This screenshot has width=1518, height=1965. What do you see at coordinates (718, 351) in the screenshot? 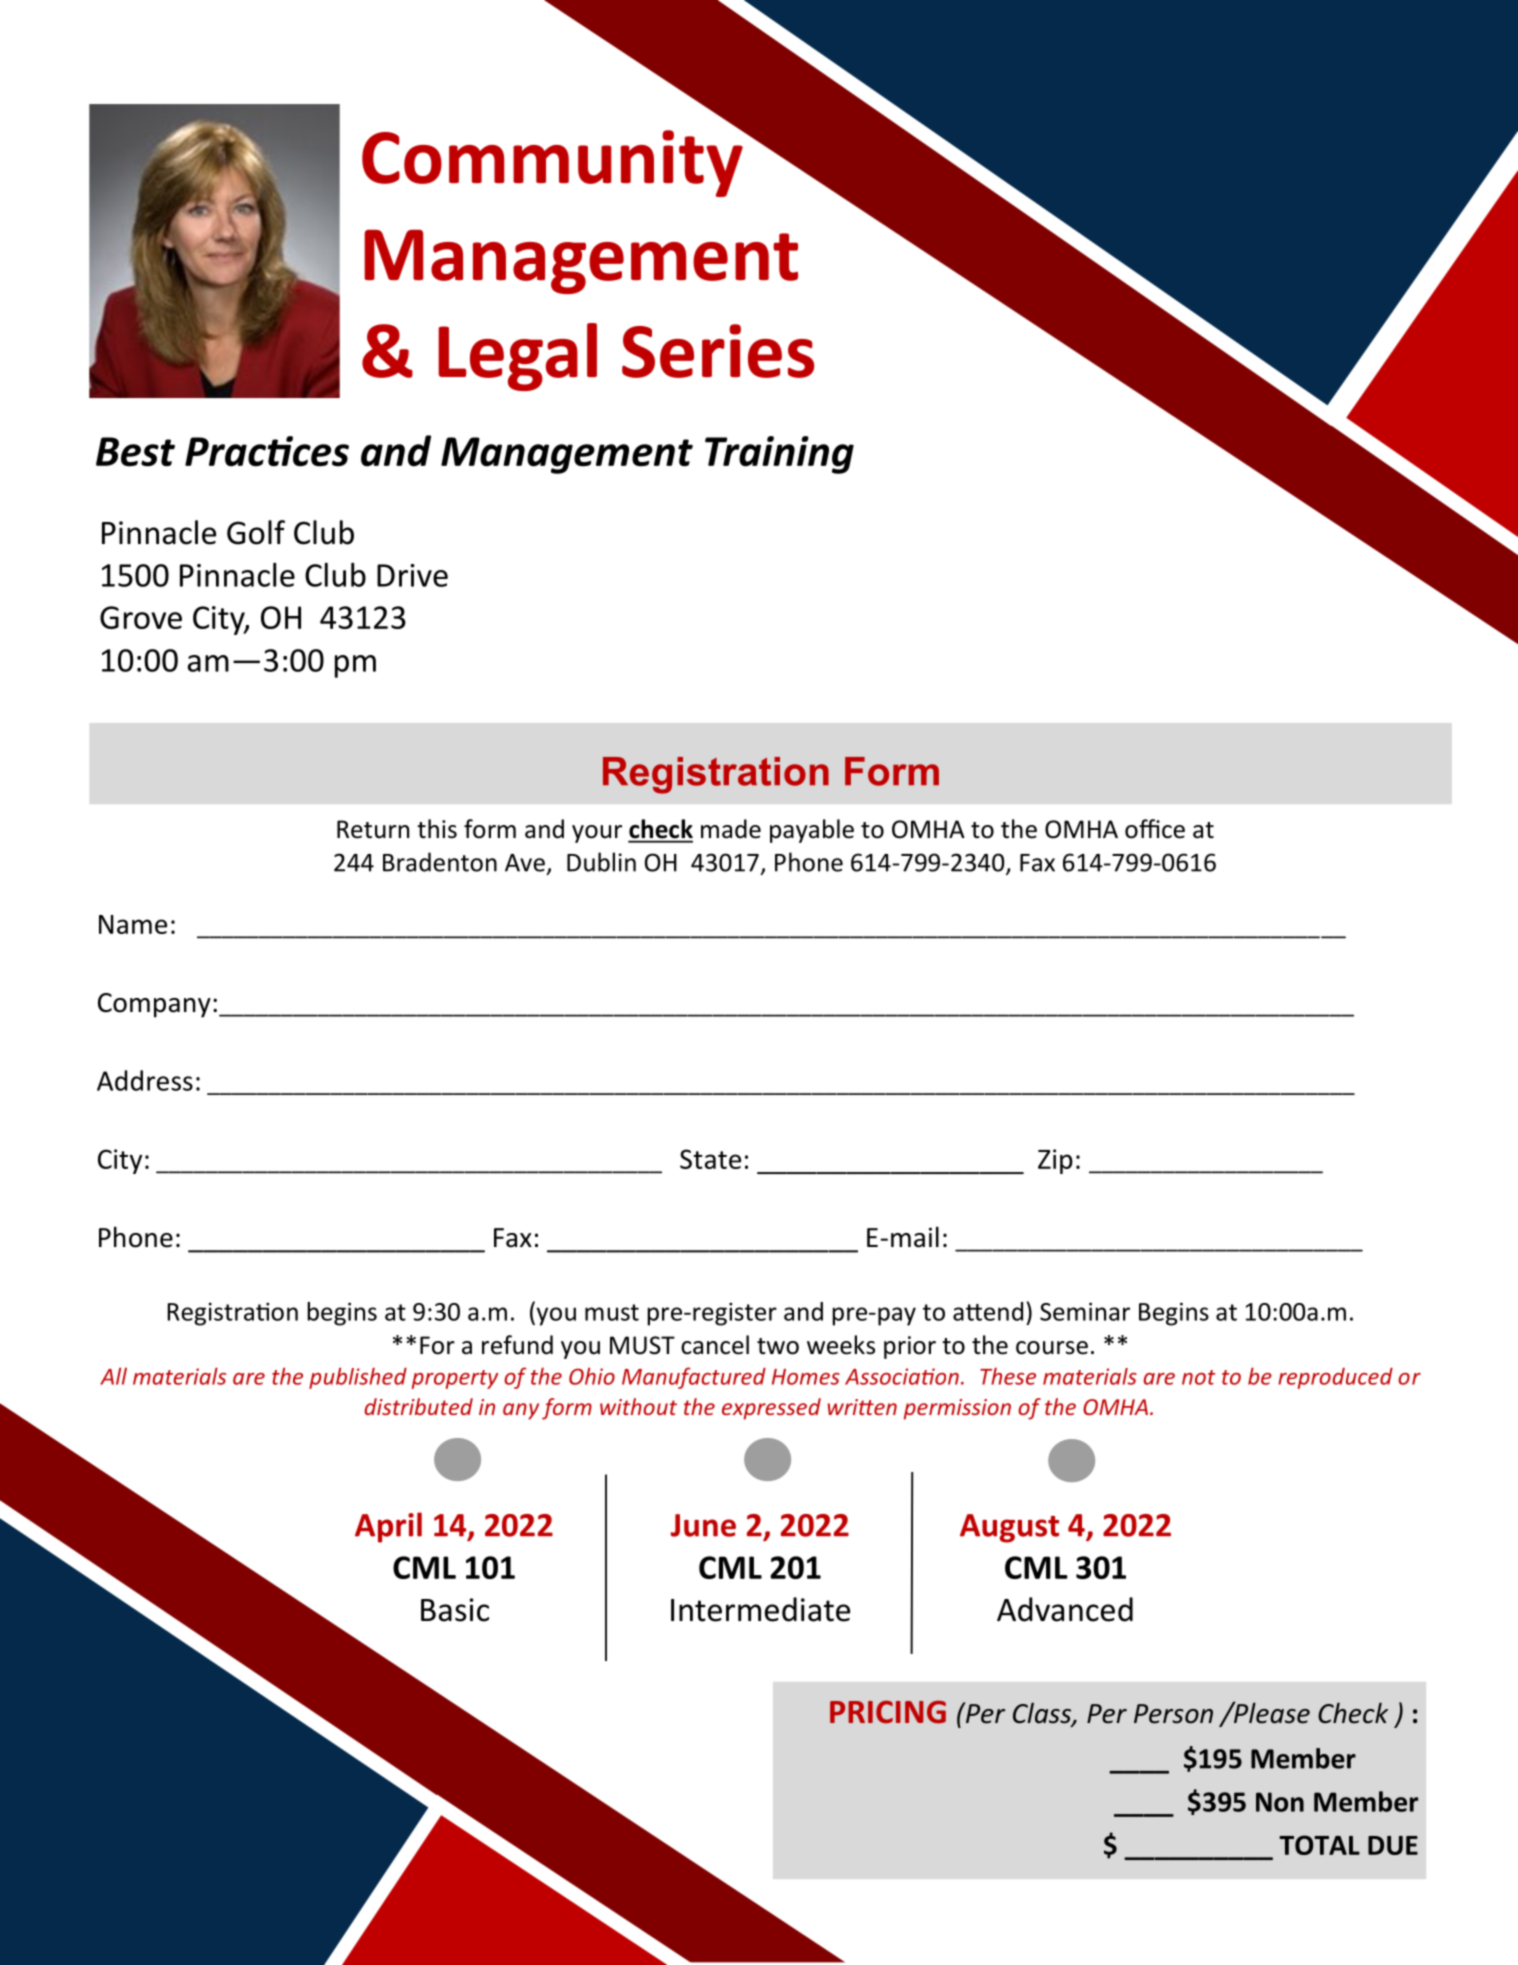
I see `Series` at bounding box center [718, 351].
